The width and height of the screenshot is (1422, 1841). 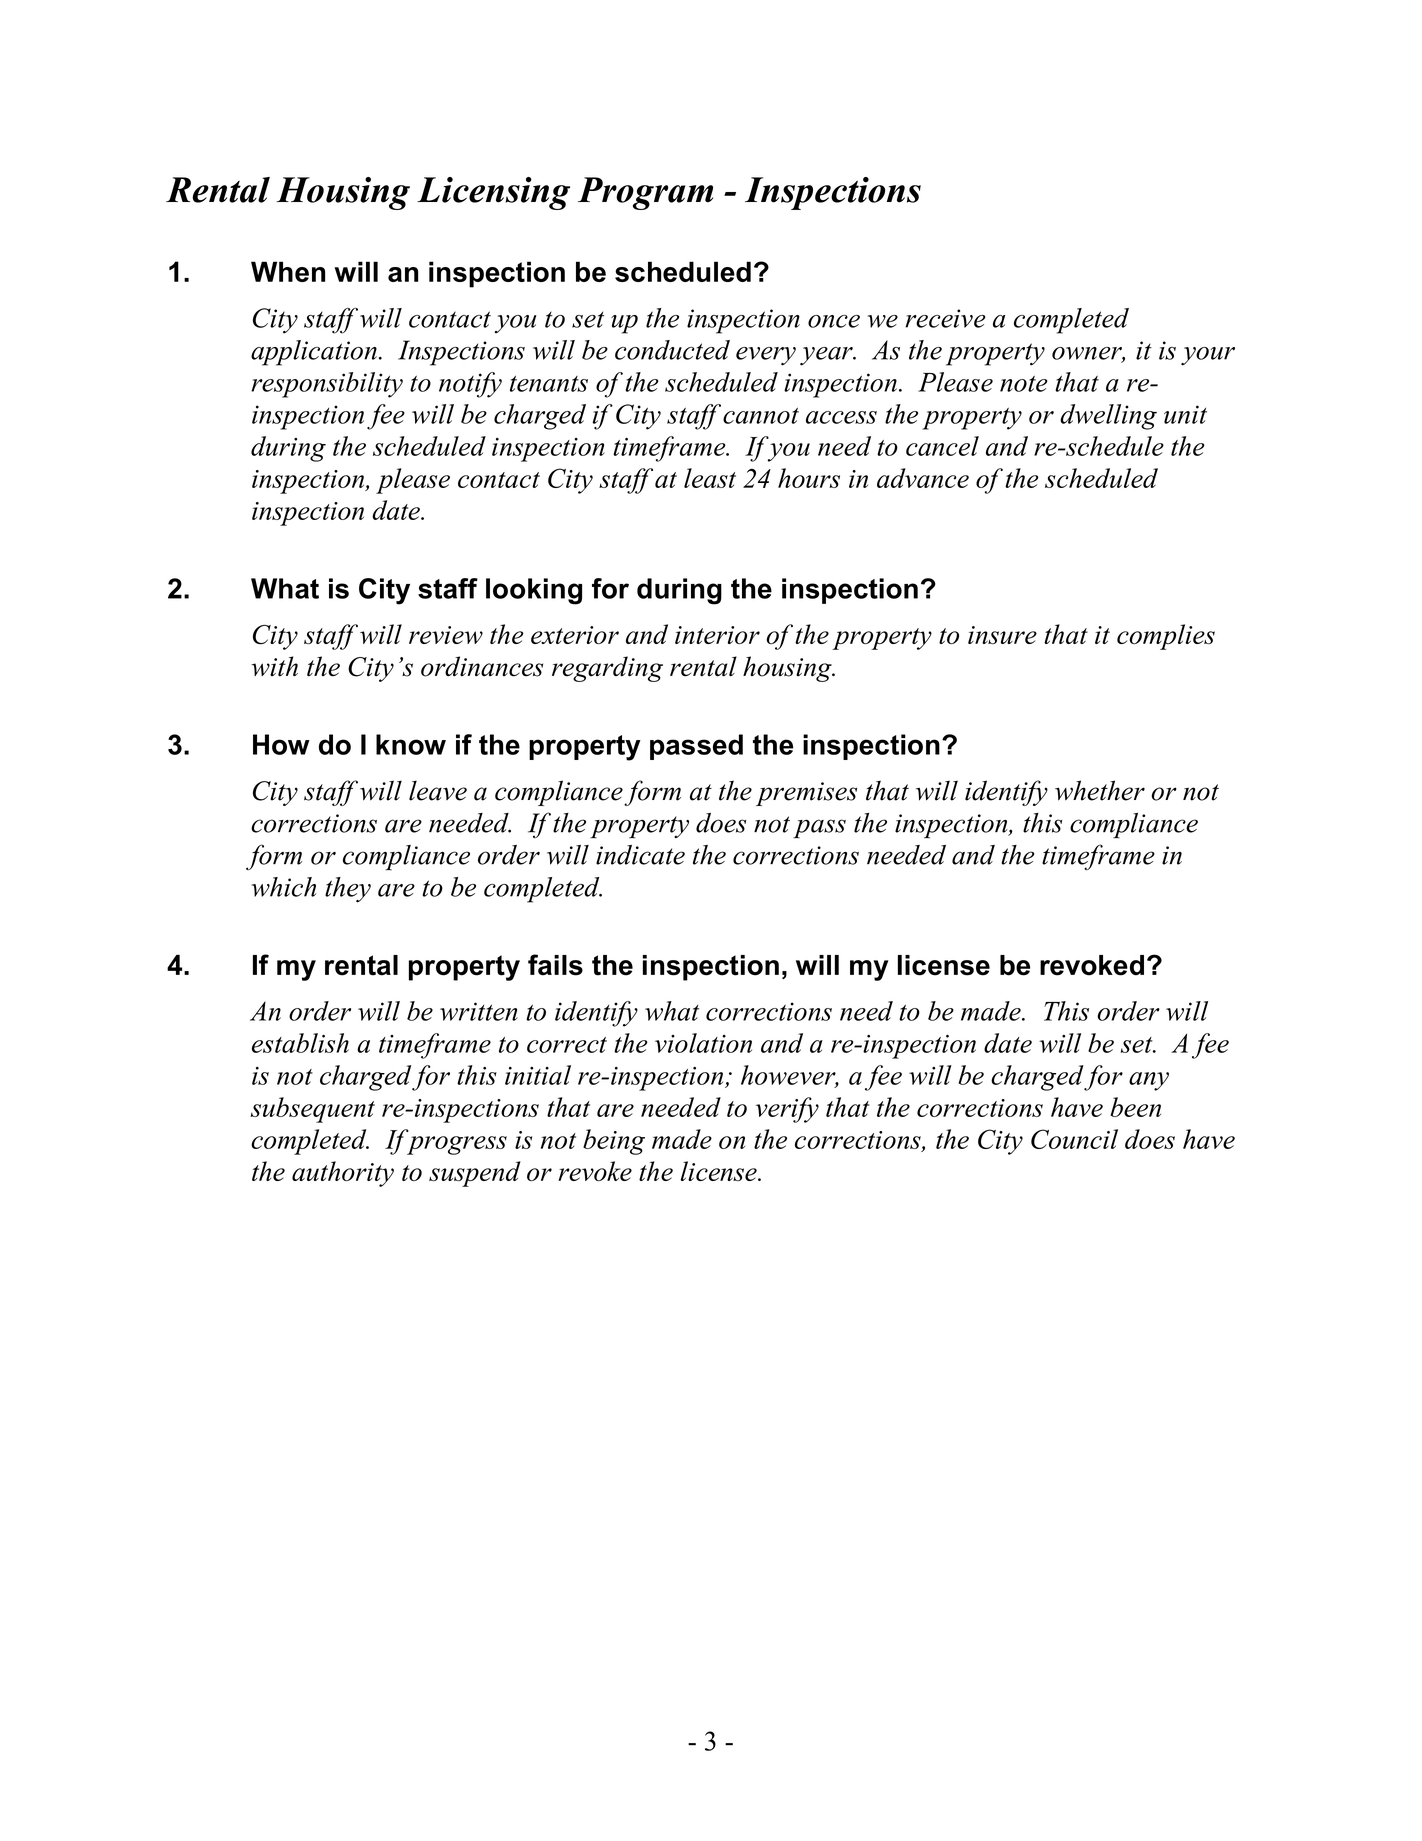 What do you see at coordinates (457, 1145) in the screenshot?
I see `progress` at bounding box center [457, 1145].
